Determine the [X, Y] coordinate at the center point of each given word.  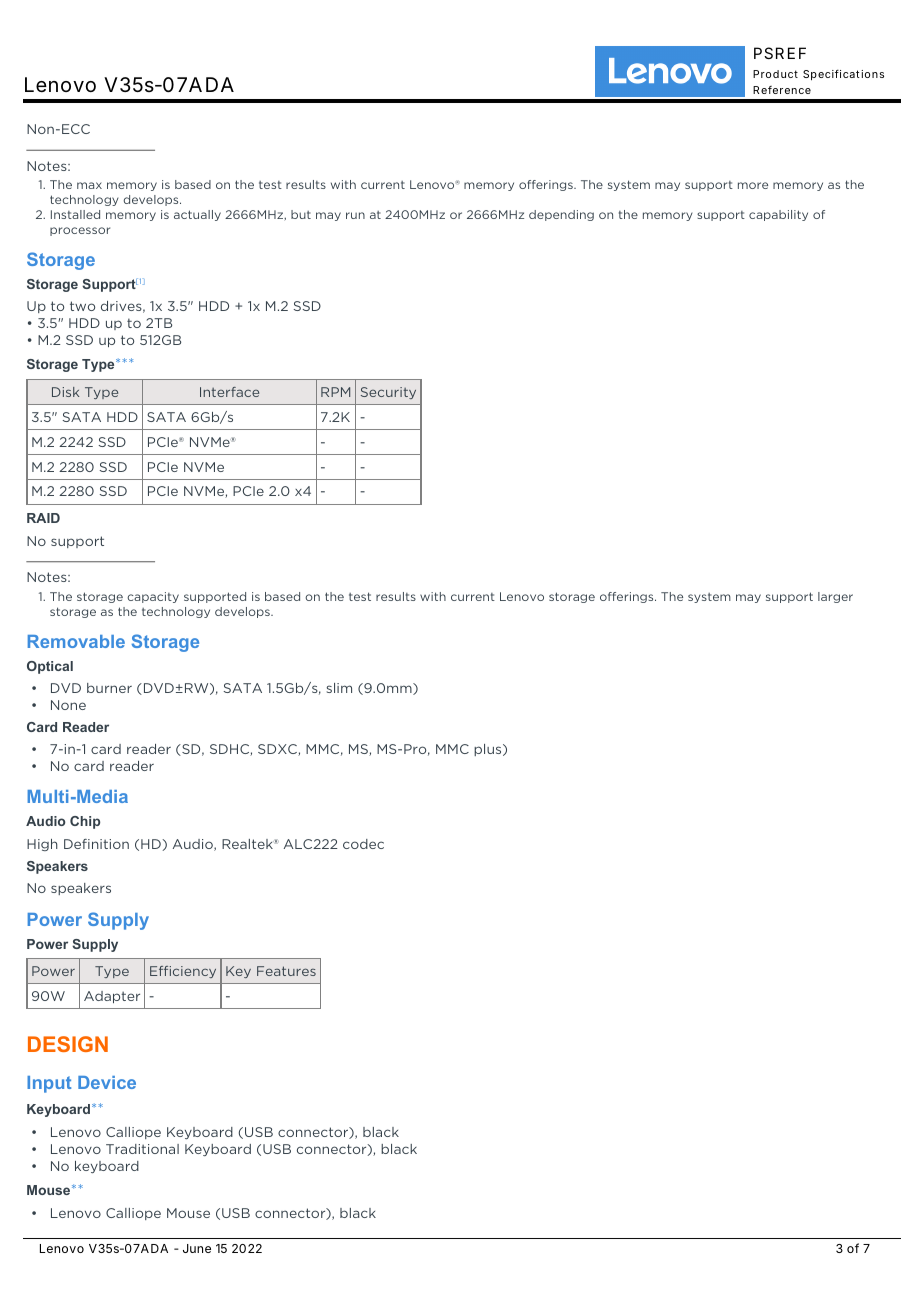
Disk [65, 392]
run [355, 215]
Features [286, 971]
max [89, 185]
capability [778, 215]
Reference [782, 90]
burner [109, 688]
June [197, 1248]
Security [388, 393]
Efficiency [183, 972]
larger [835, 597]
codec [363, 844]
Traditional [142, 1149]
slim [339, 688]
